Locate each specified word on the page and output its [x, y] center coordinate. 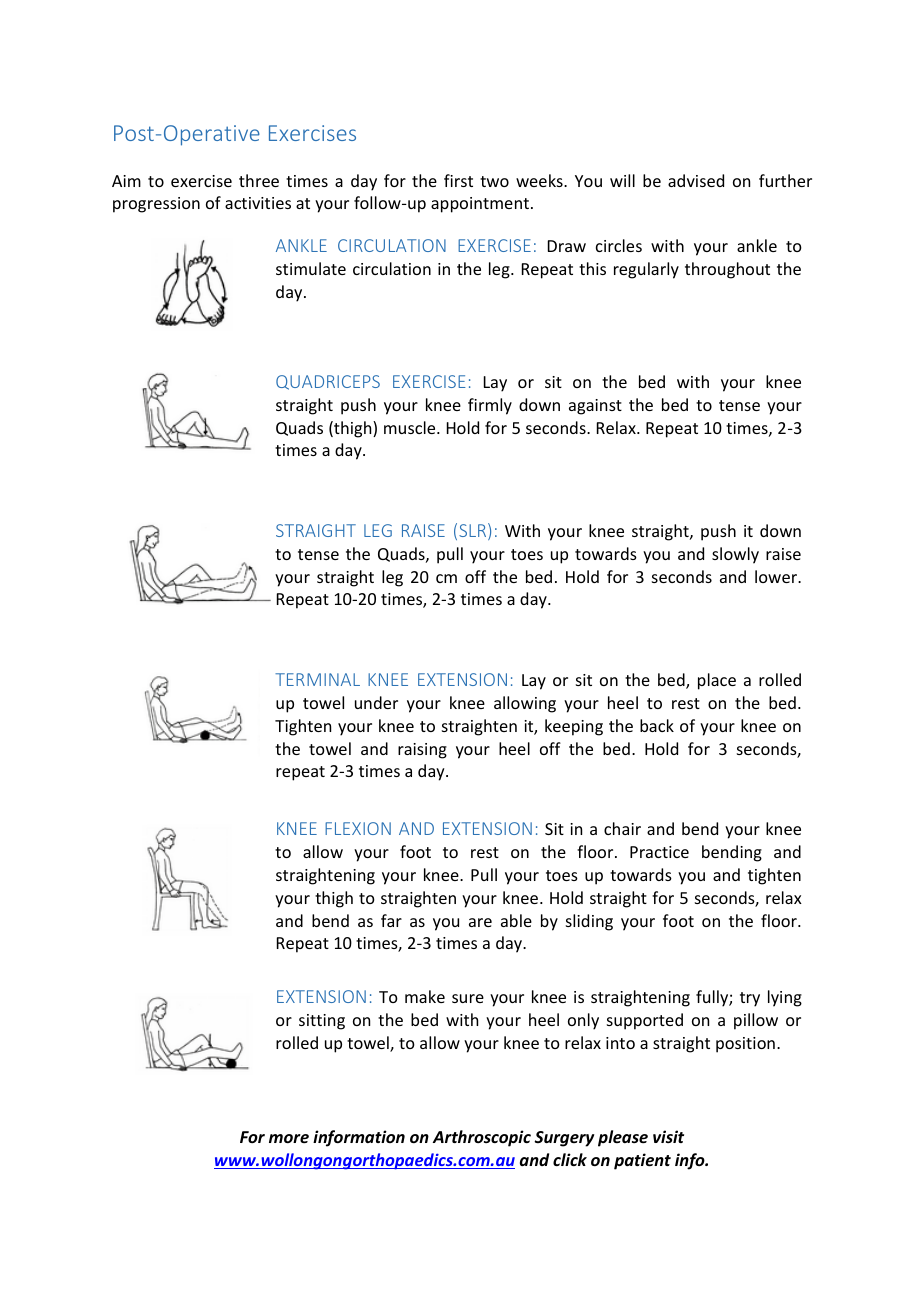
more [289, 1138]
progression [156, 205]
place [717, 681]
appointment [480, 205]
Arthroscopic [482, 1138]
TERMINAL [317, 679]
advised [696, 180]
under [376, 702]
